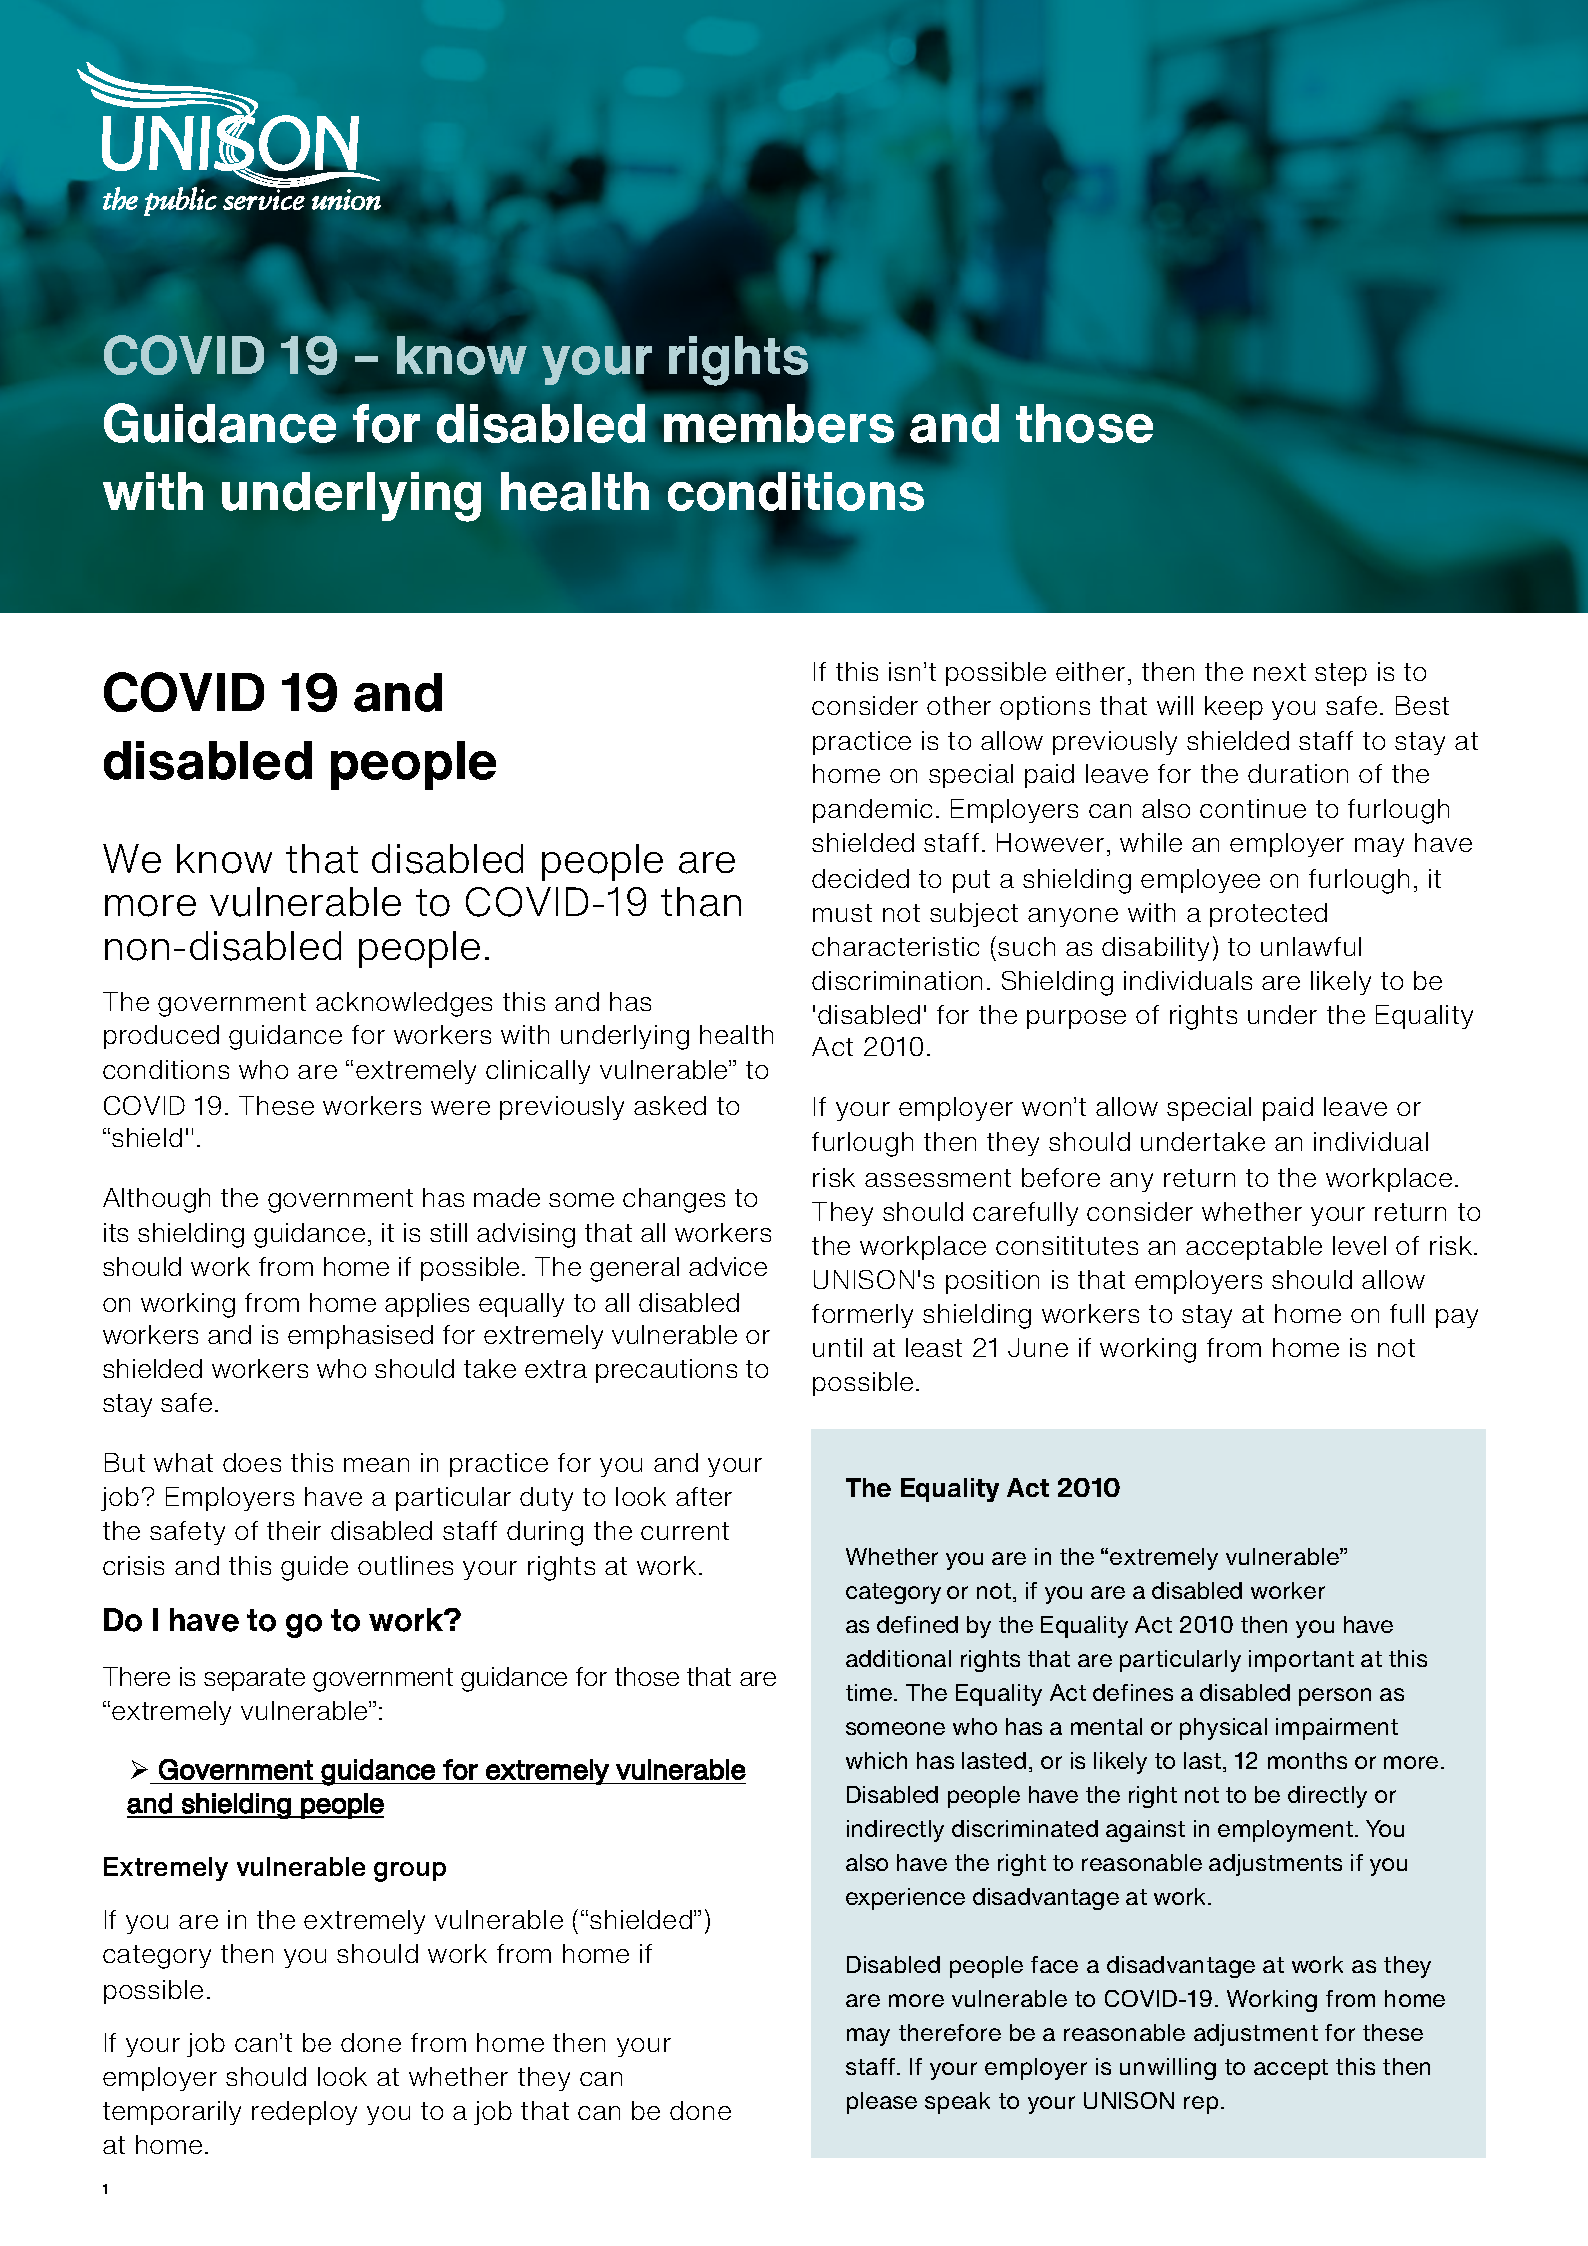  I want to click on next, so click(1280, 672).
